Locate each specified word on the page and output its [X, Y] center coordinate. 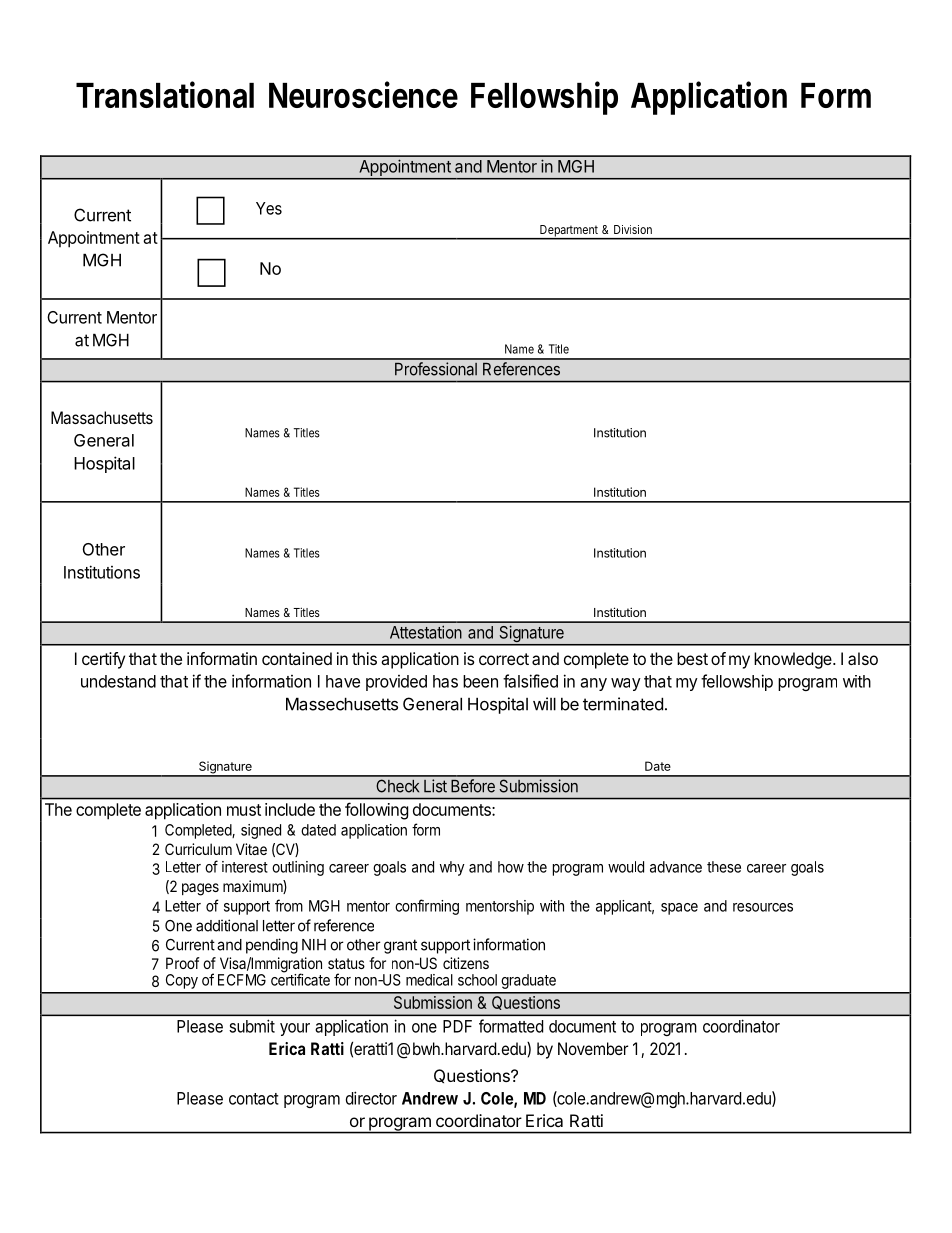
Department [569, 232]
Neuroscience [363, 94]
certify [103, 660]
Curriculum [198, 849]
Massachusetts [102, 417]
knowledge [794, 660]
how [511, 867]
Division [633, 229]
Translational [165, 94]
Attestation [426, 632]
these [724, 867]
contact [254, 1099]
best [692, 658]
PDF [457, 1026]
